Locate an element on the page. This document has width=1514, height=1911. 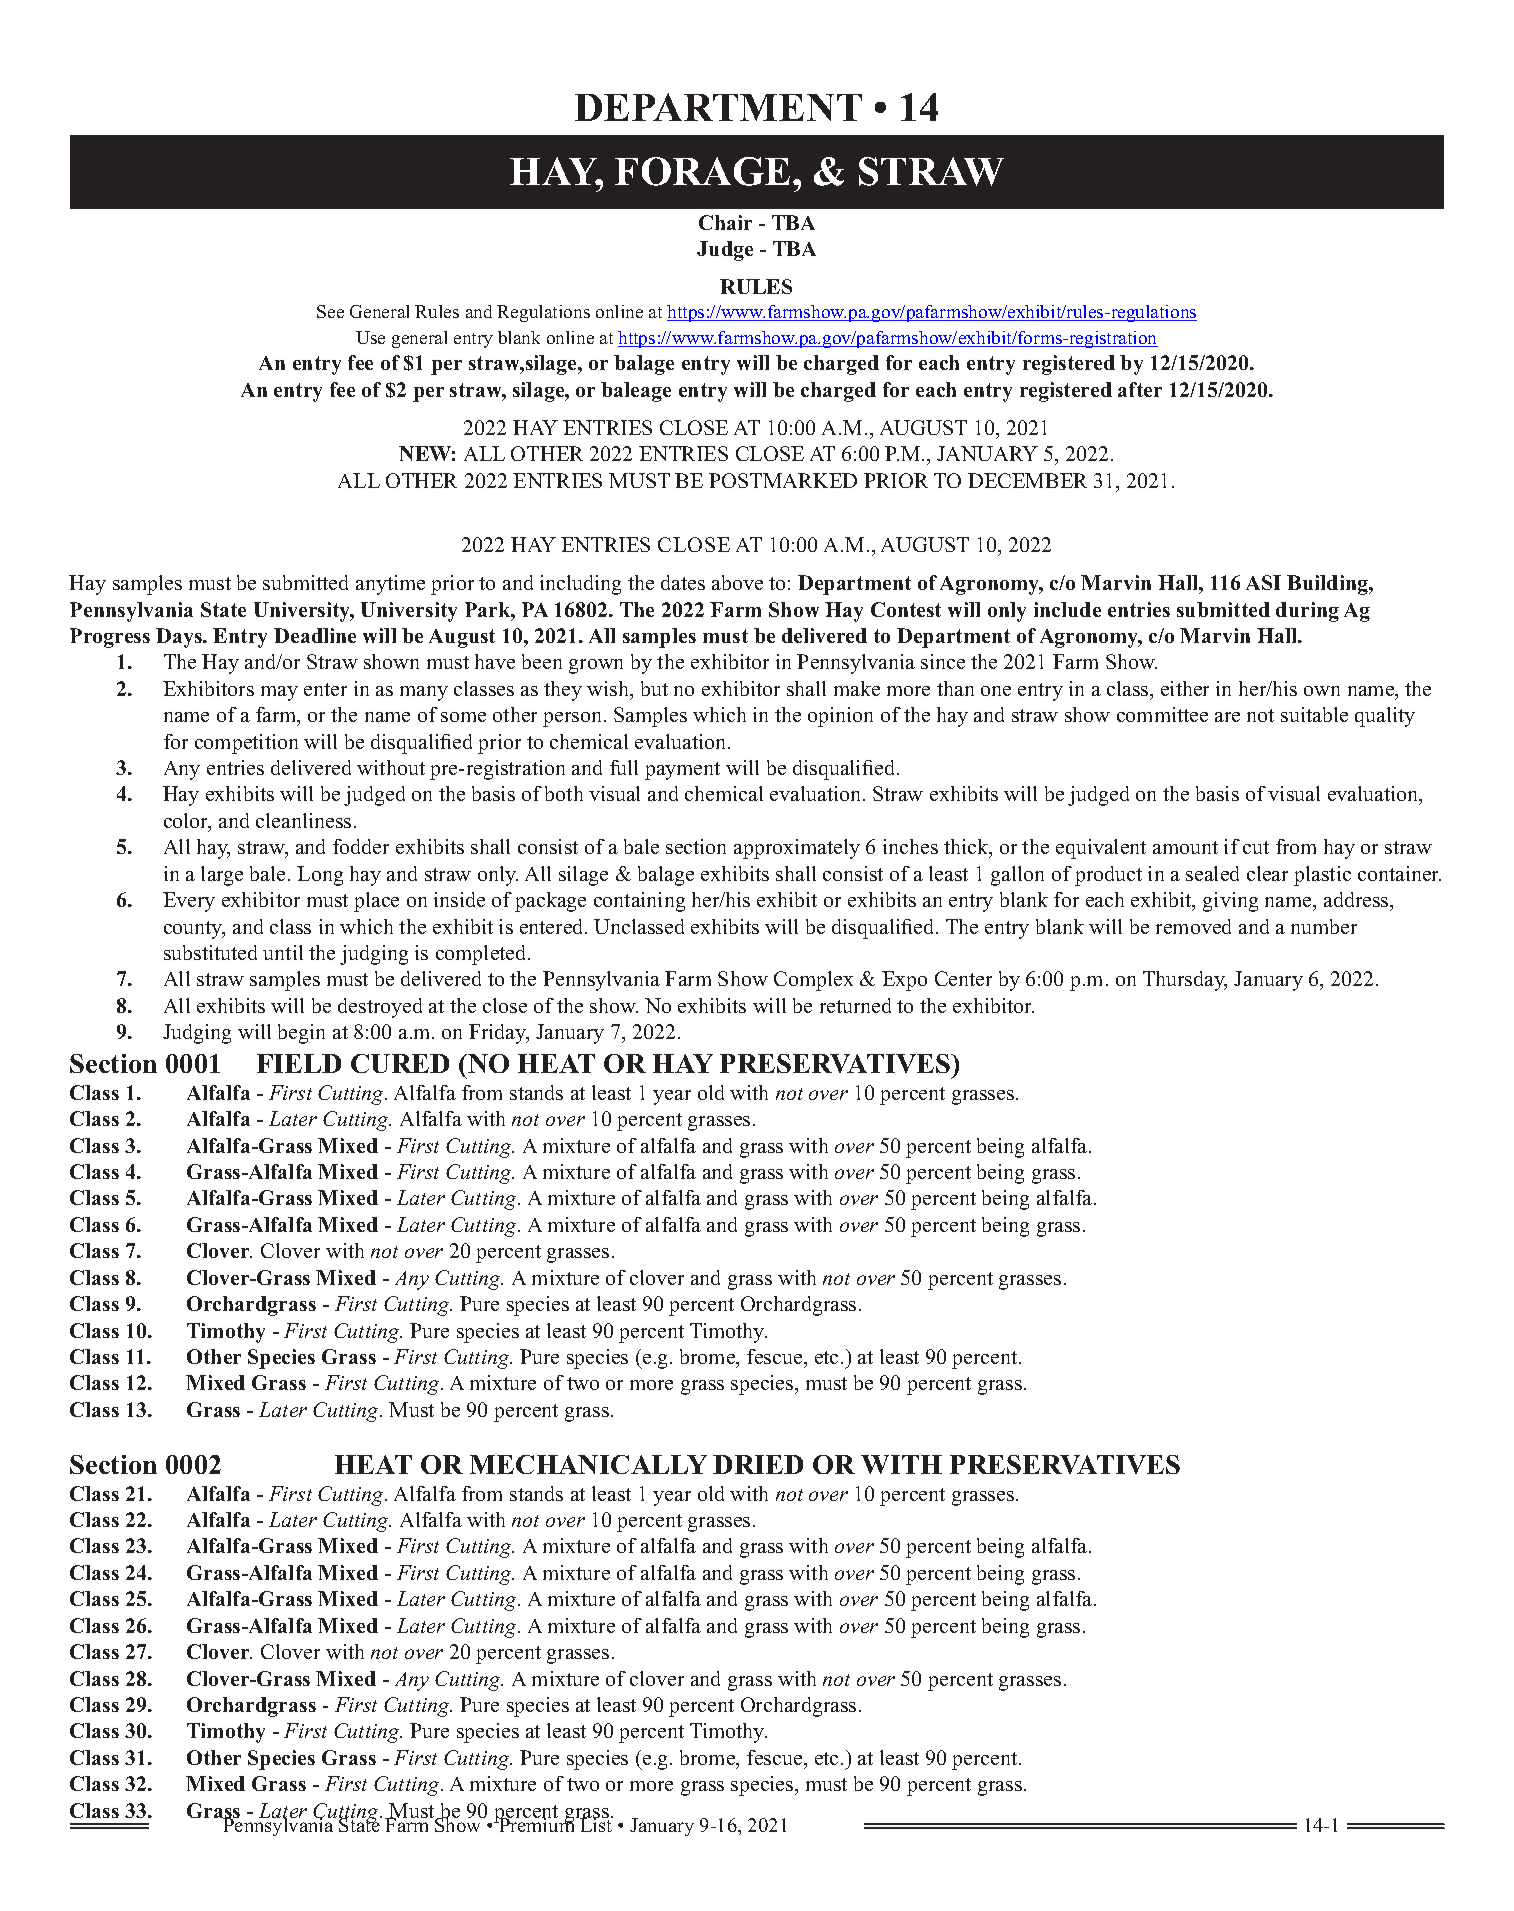
begin is located at coordinates (301, 1034).
